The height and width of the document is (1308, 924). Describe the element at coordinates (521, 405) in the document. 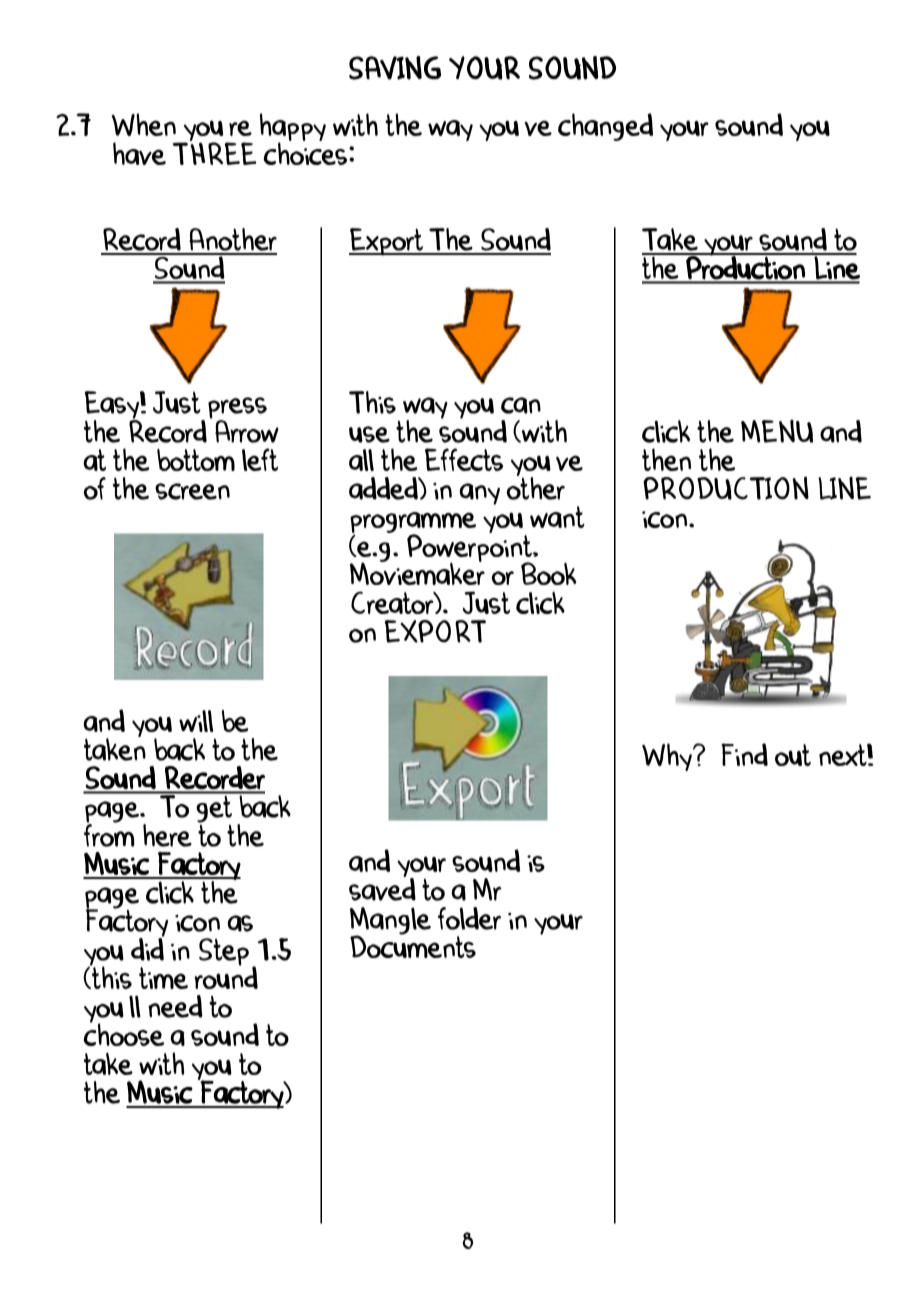

I see `can` at that location.
